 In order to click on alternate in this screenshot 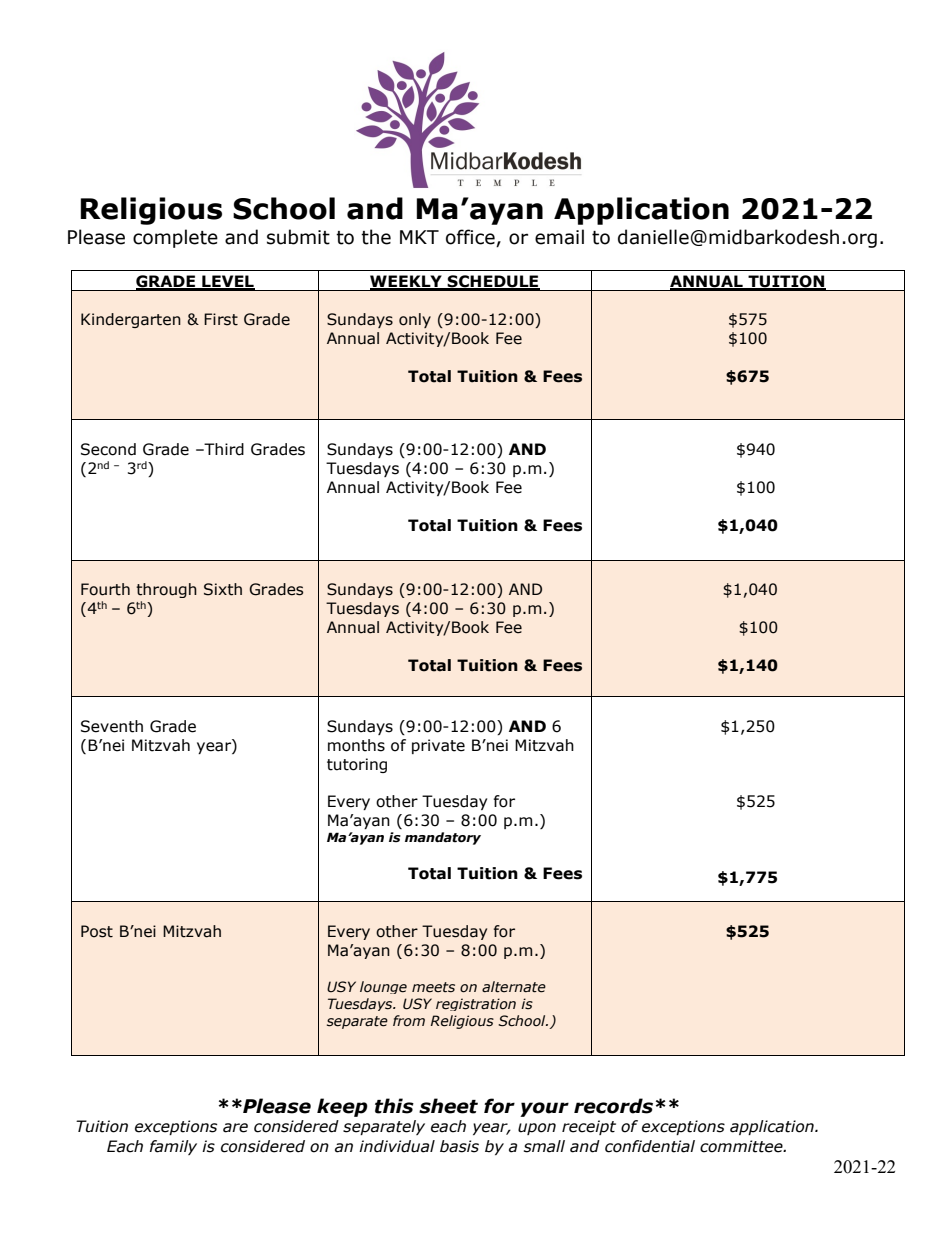, I will do `click(514, 987)`.
